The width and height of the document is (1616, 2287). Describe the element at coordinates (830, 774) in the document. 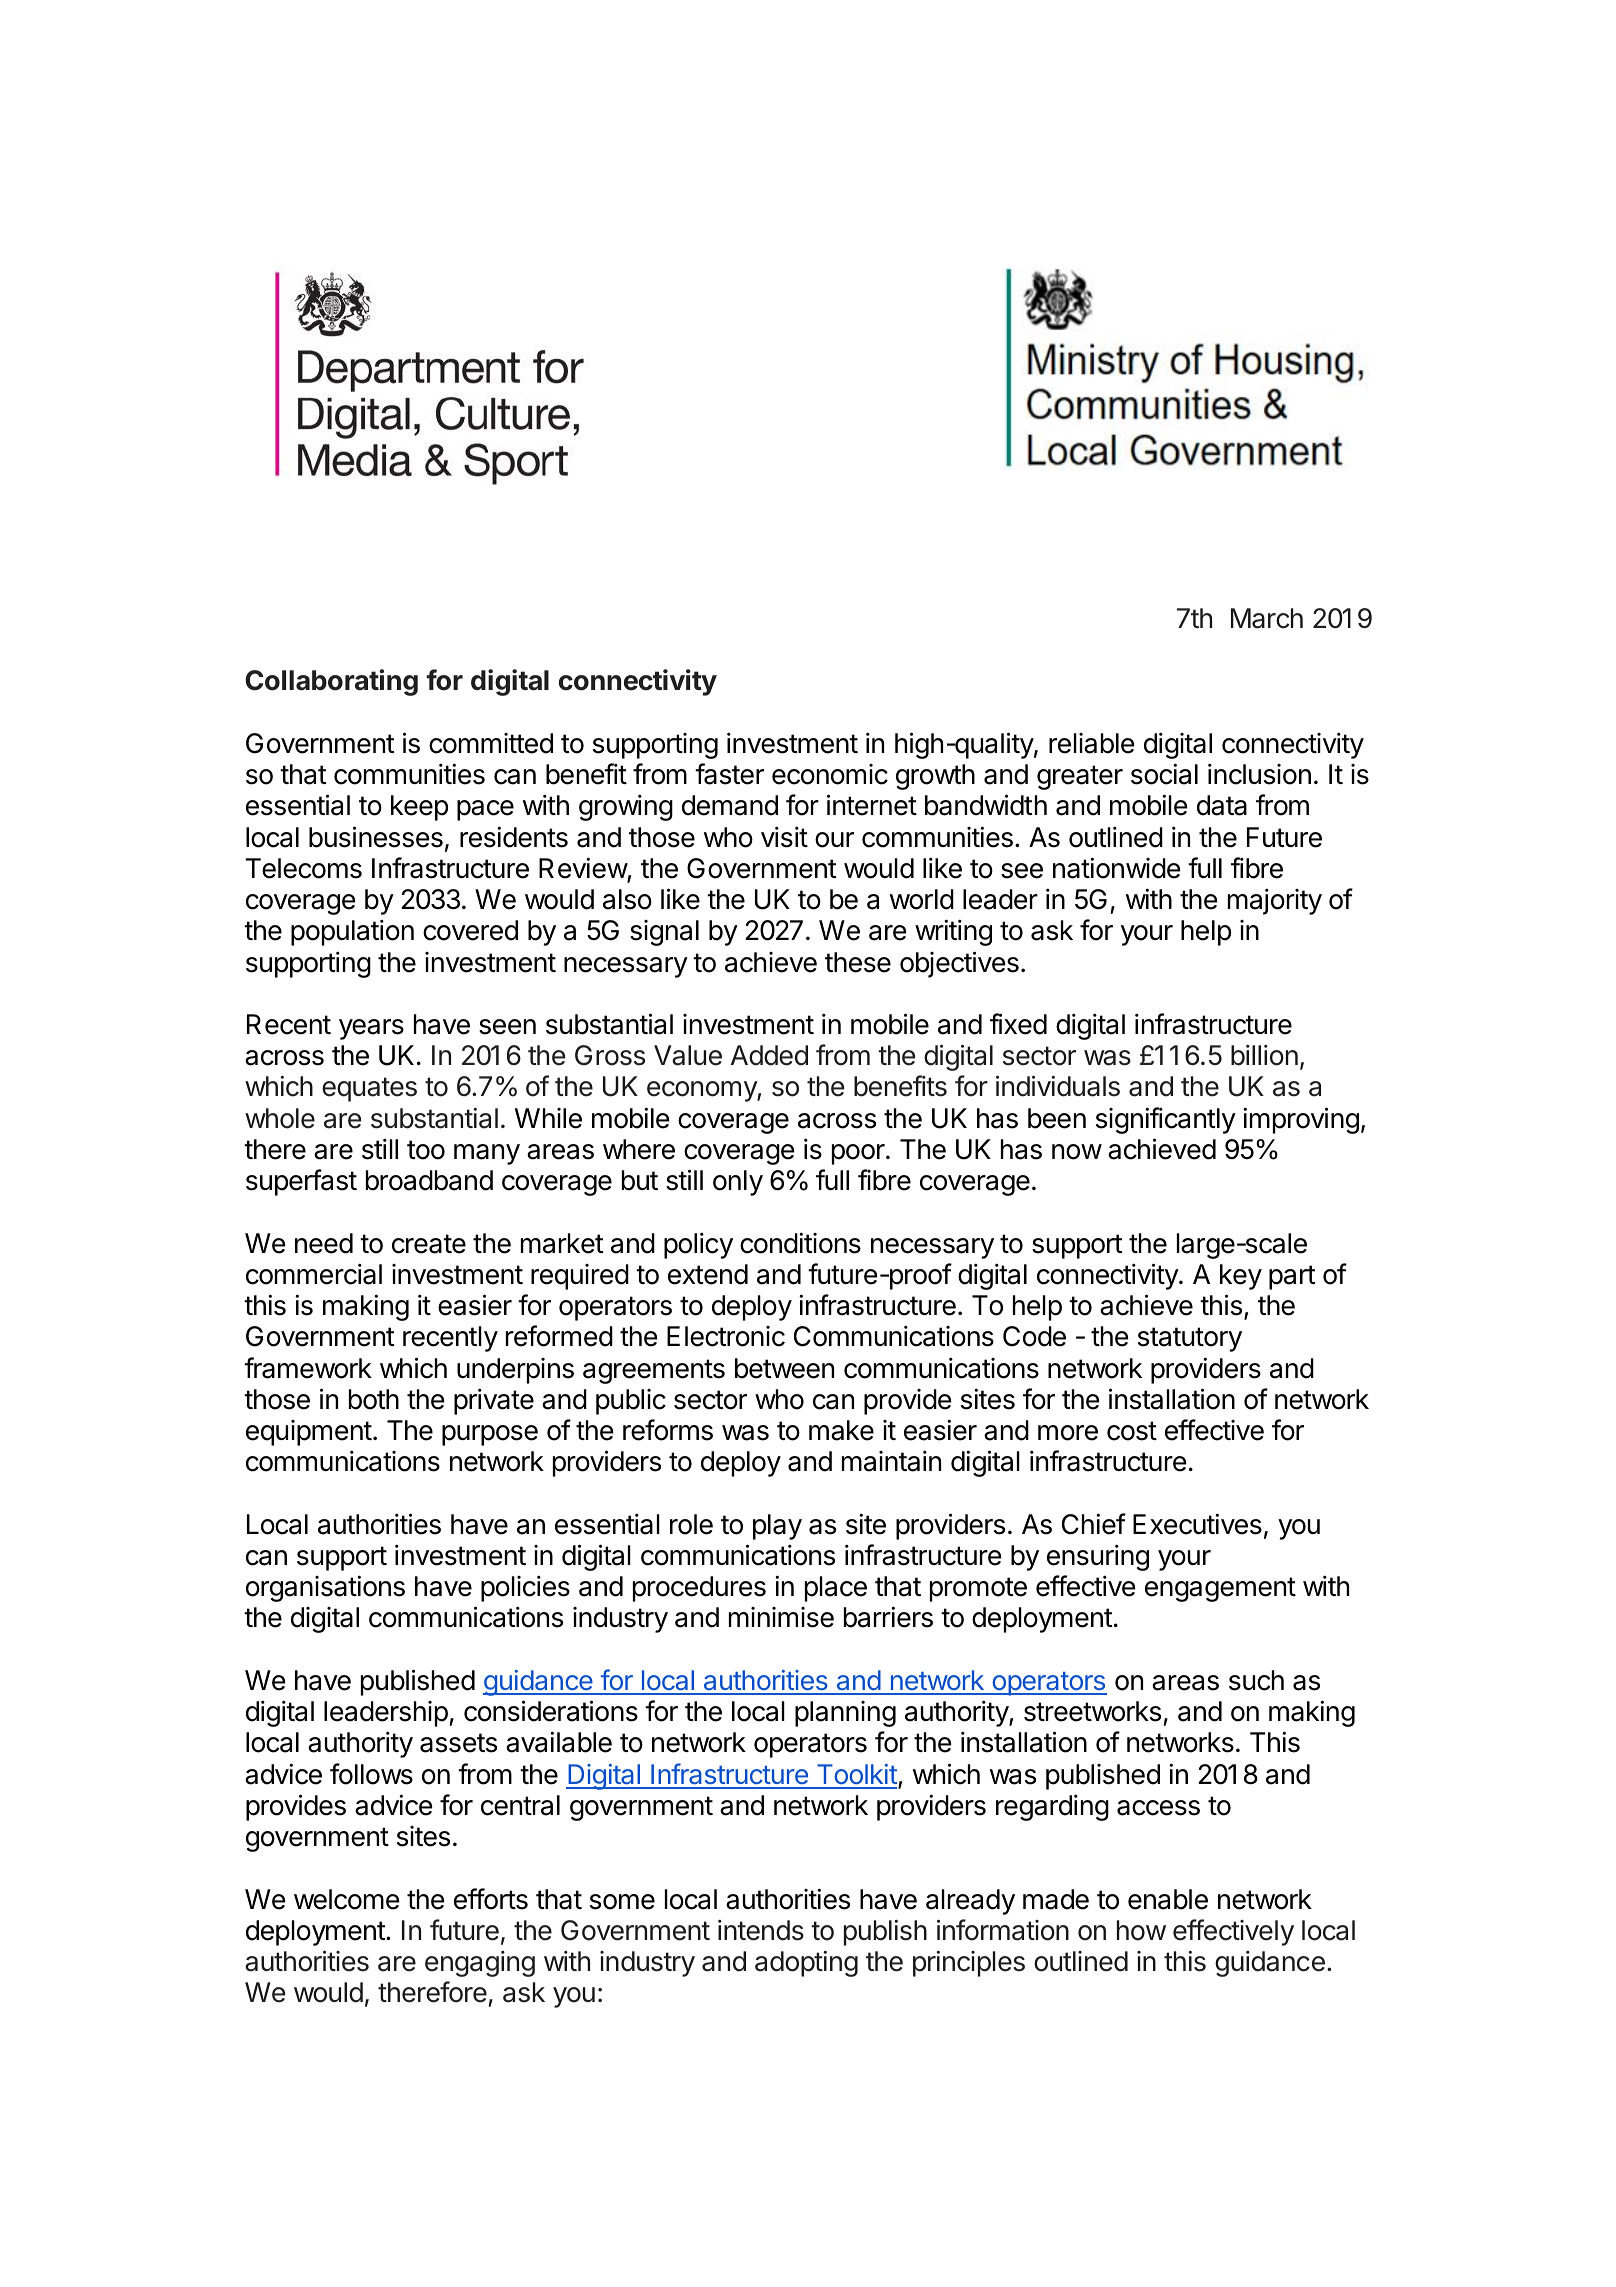

I see `economic` at that location.
